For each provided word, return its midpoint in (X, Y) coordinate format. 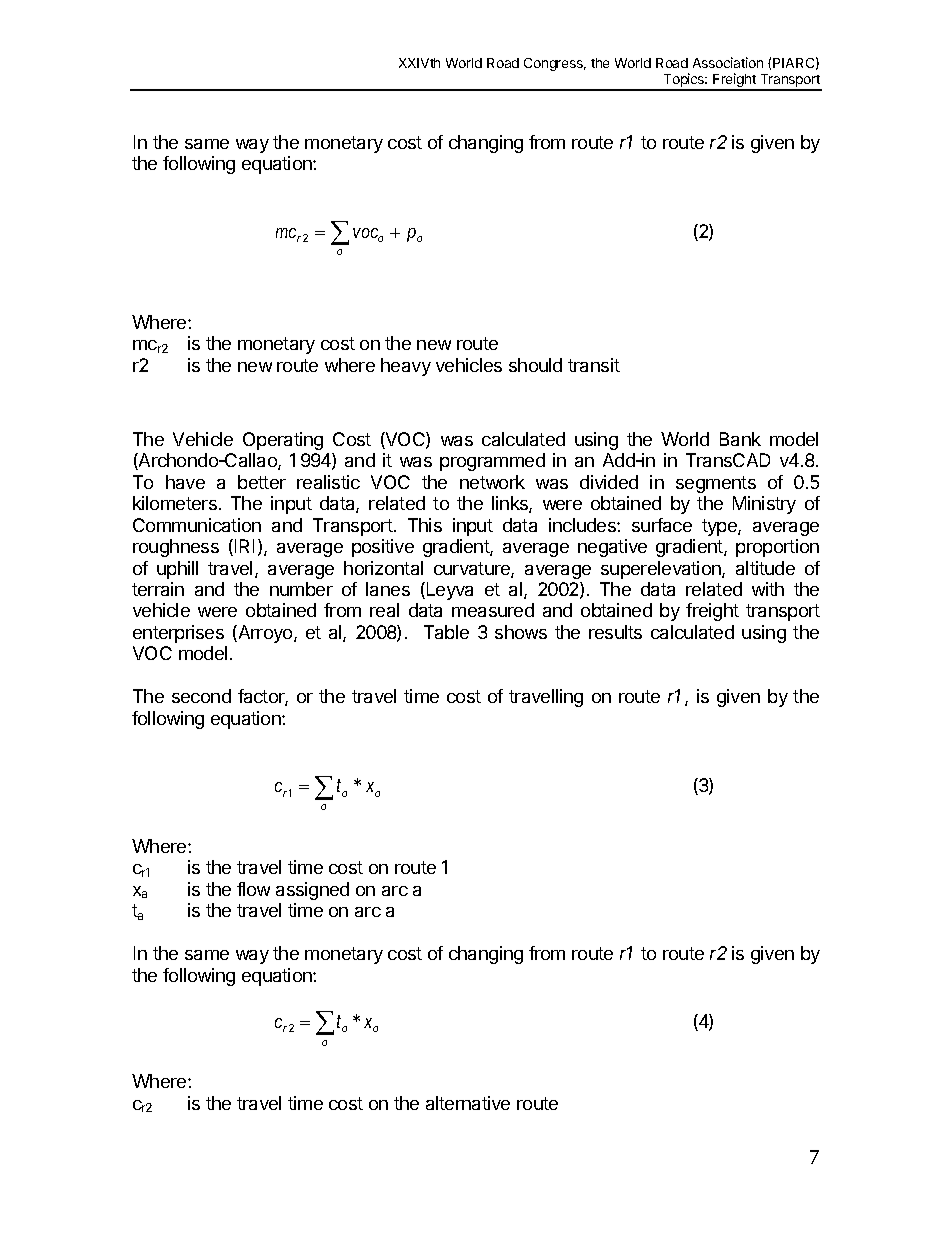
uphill (177, 570)
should (535, 365)
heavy (406, 367)
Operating (283, 441)
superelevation (662, 570)
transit (594, 365)
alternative (468, 1103)
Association (728, 62)
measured (493, 610)
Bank (740, 439)
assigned (312, 891)
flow (253, 889)
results (615, 632)
